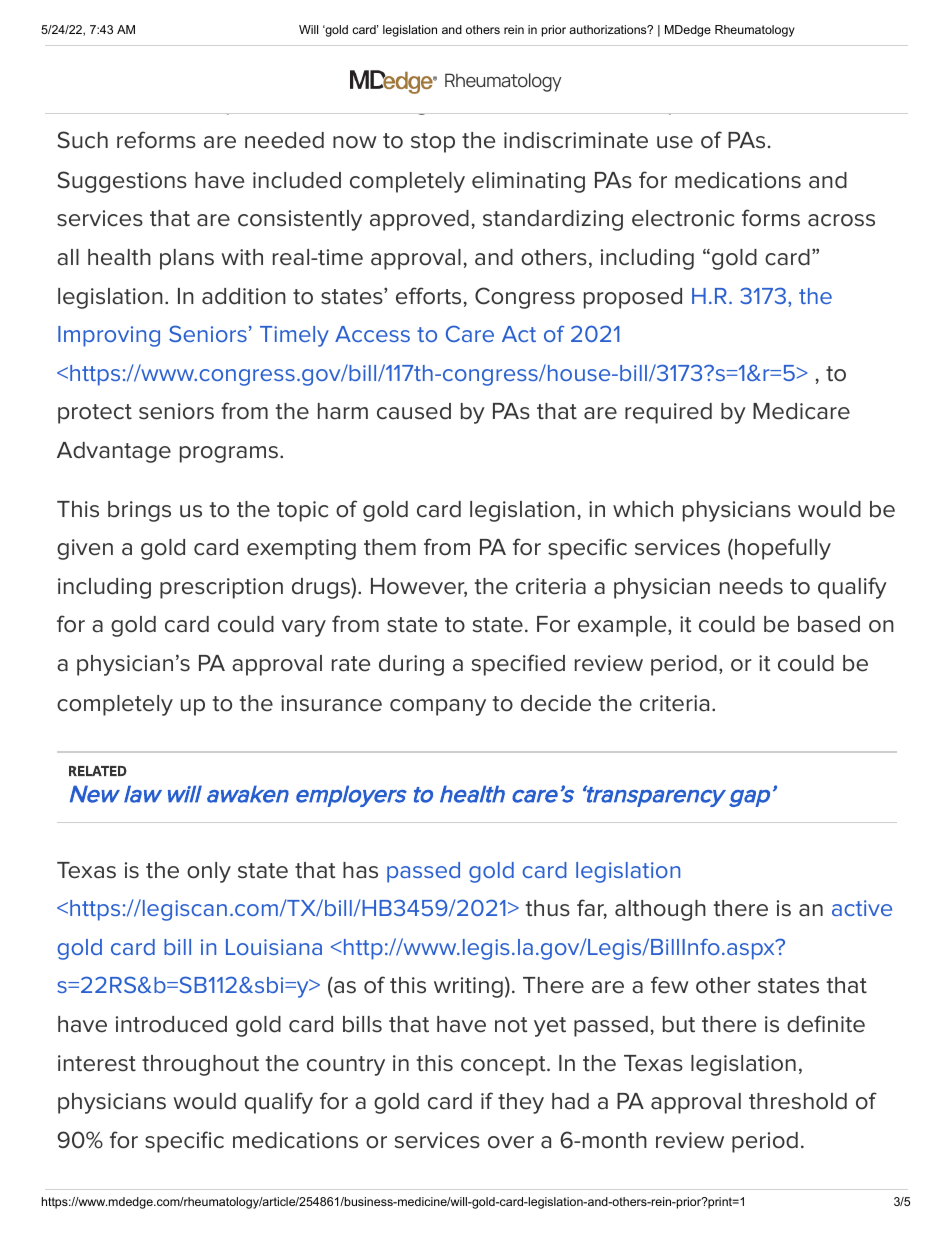  I want to click on stop, so click(433, 143).
